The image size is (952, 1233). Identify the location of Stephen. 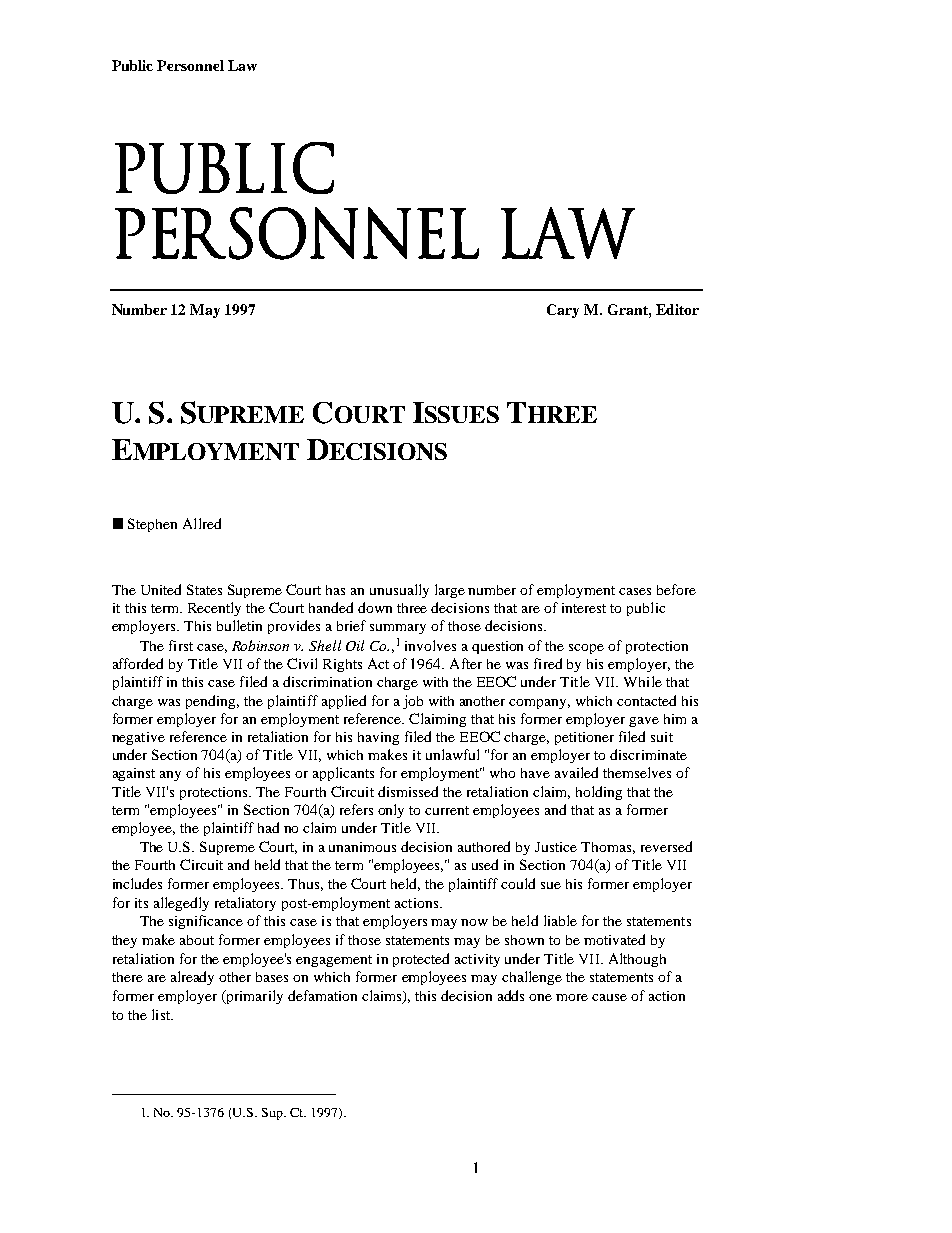
(152, 525).
